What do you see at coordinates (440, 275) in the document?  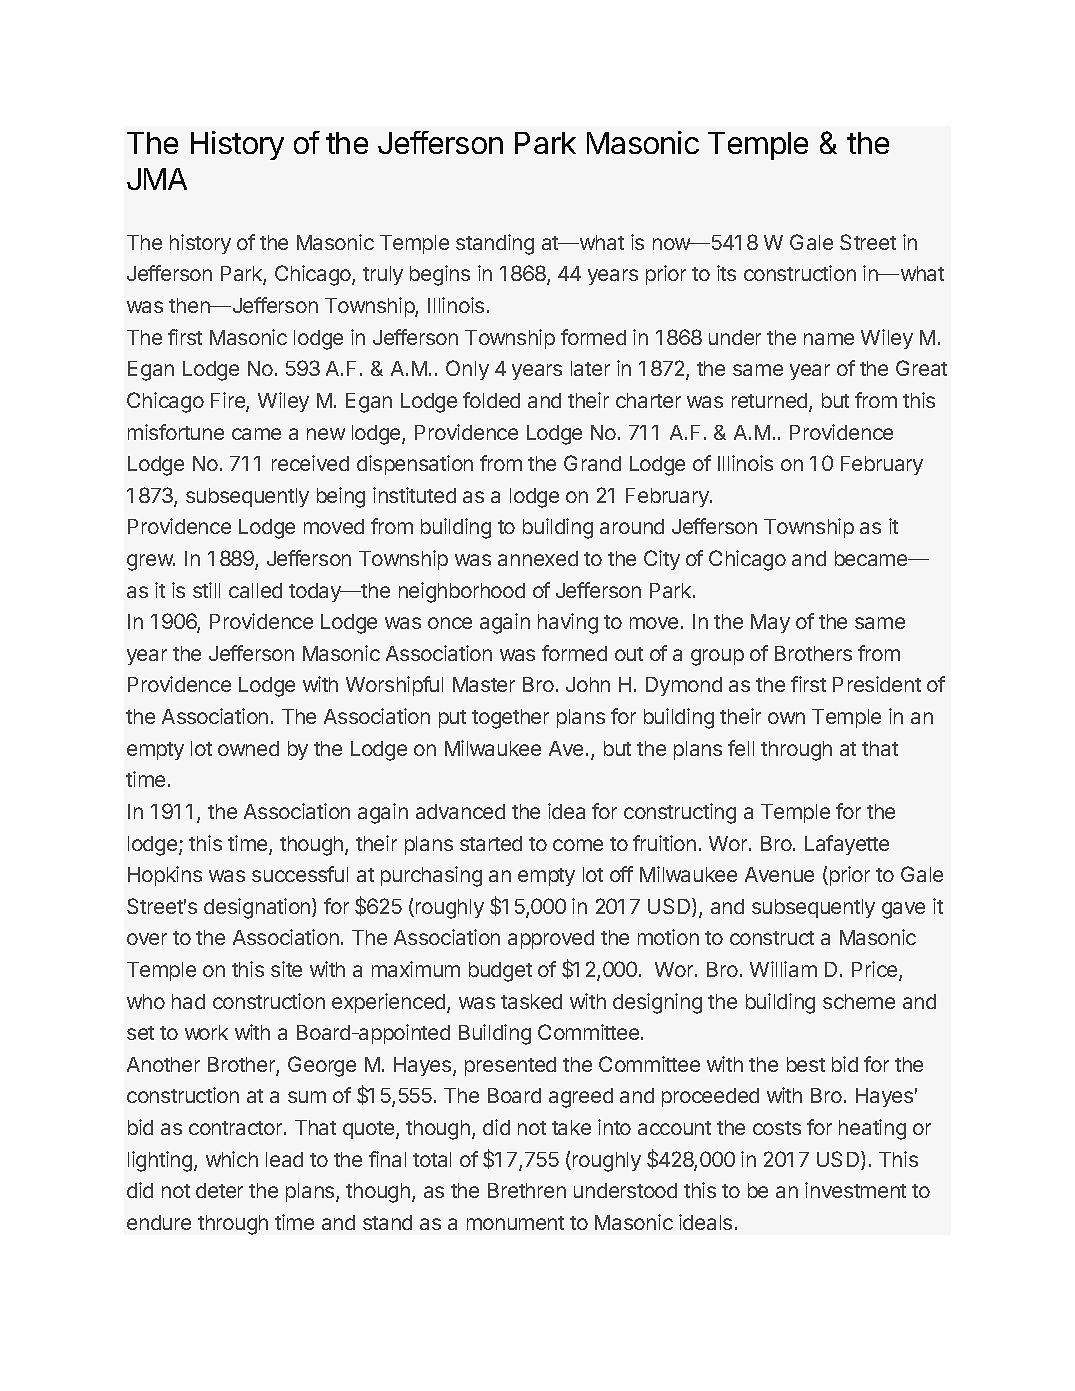 I see `begins` at bounding box center [440, 275].
